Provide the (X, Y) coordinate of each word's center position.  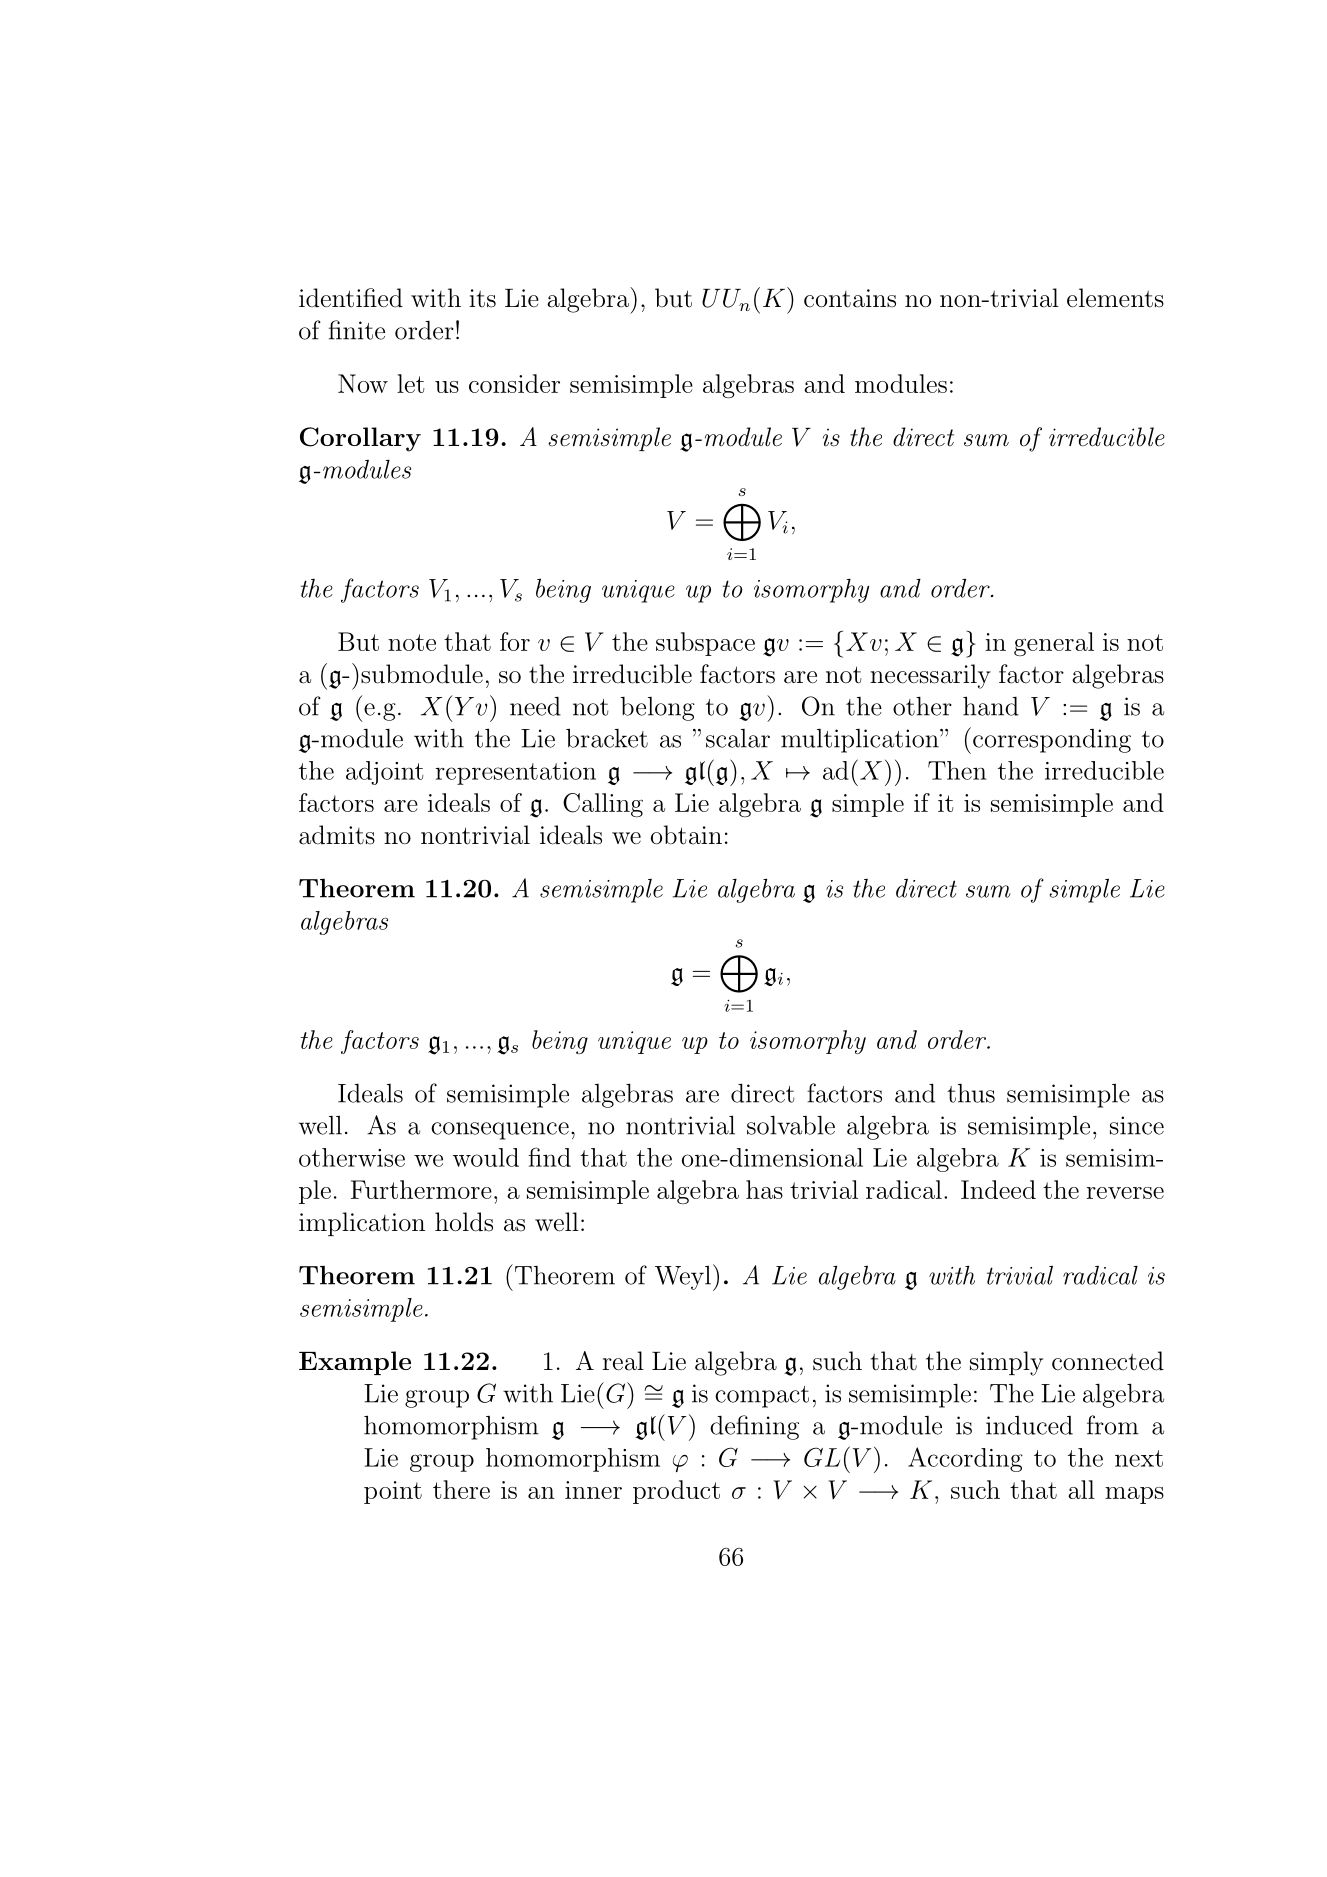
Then (957, 770)
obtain (686, 835)
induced (1029, 1425)
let (410, 383)
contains (850, 298)
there (461, 1489)
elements (1115, 298)
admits (337, 835)
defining (754, 1427)
